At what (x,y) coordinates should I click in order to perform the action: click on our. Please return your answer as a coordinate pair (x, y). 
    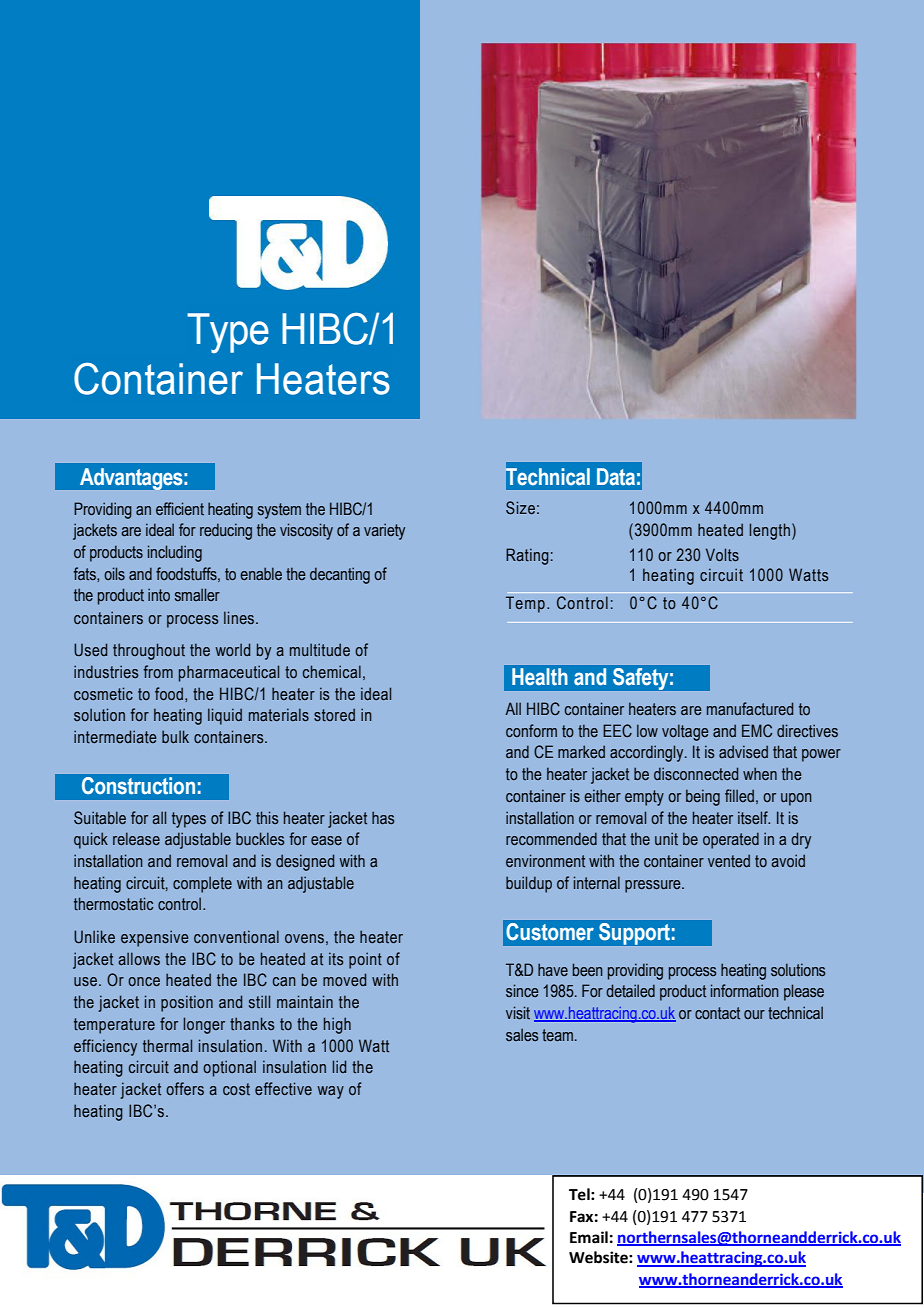
    Looking at the image, I should click on (754, 1014).
